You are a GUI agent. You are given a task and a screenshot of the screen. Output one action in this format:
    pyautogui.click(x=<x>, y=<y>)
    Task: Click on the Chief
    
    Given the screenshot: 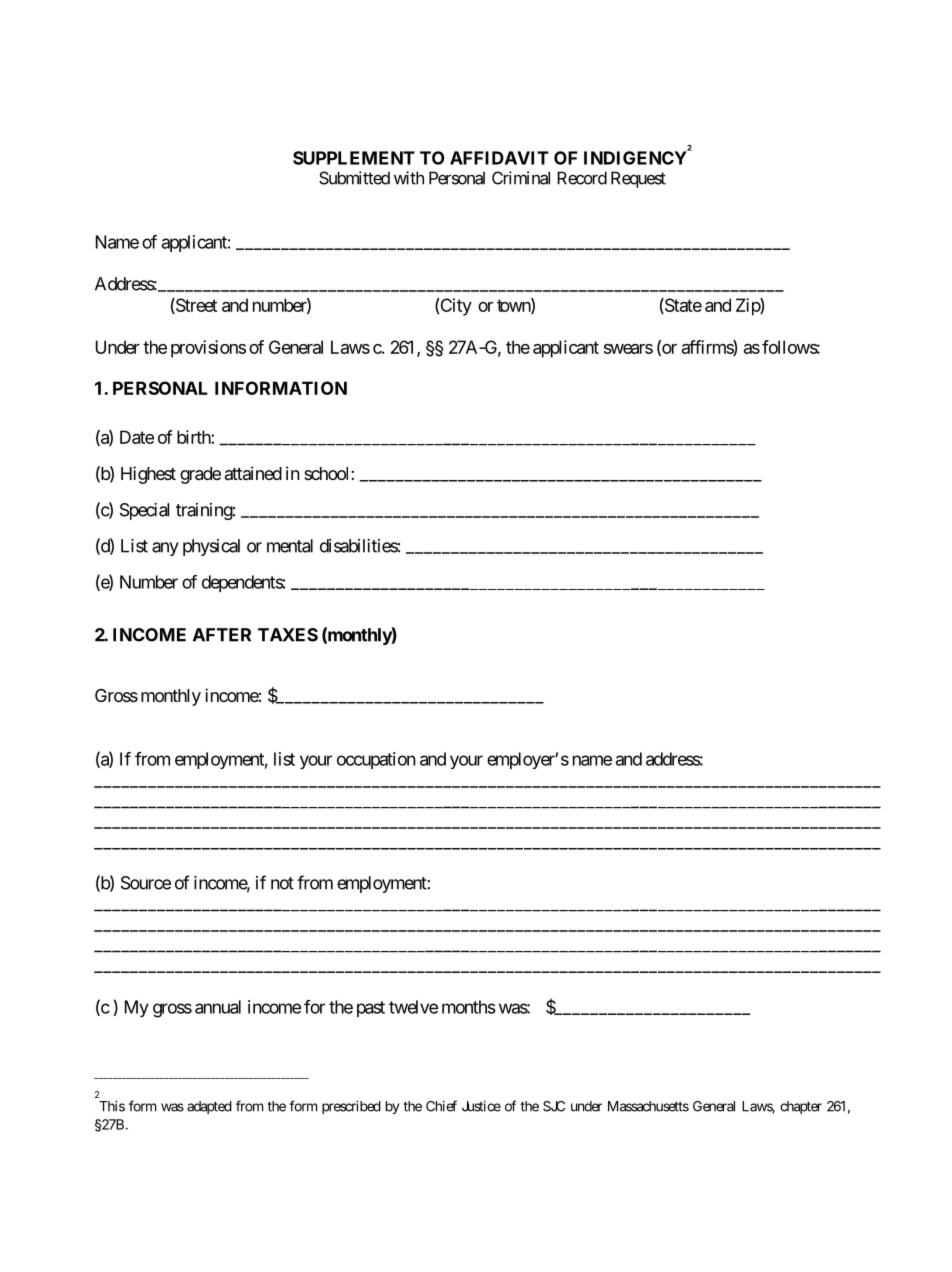 What is the action you would take?
    pyautogui.click(x=441, y=1106)
